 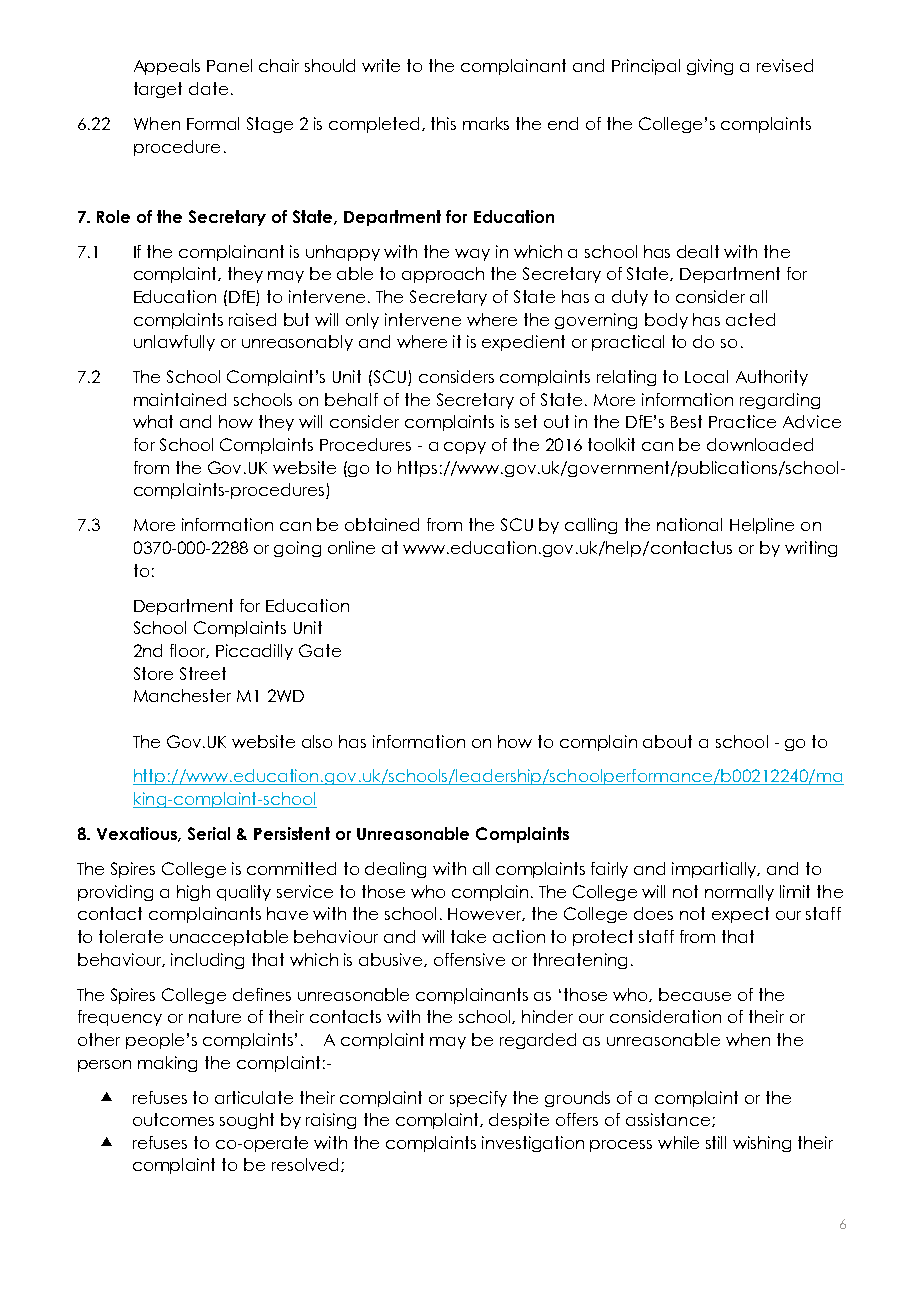 What do you see at coordinates (173, 1119) in the screenshot?
I see `outcomes` at bounding box center [173, 1119].
